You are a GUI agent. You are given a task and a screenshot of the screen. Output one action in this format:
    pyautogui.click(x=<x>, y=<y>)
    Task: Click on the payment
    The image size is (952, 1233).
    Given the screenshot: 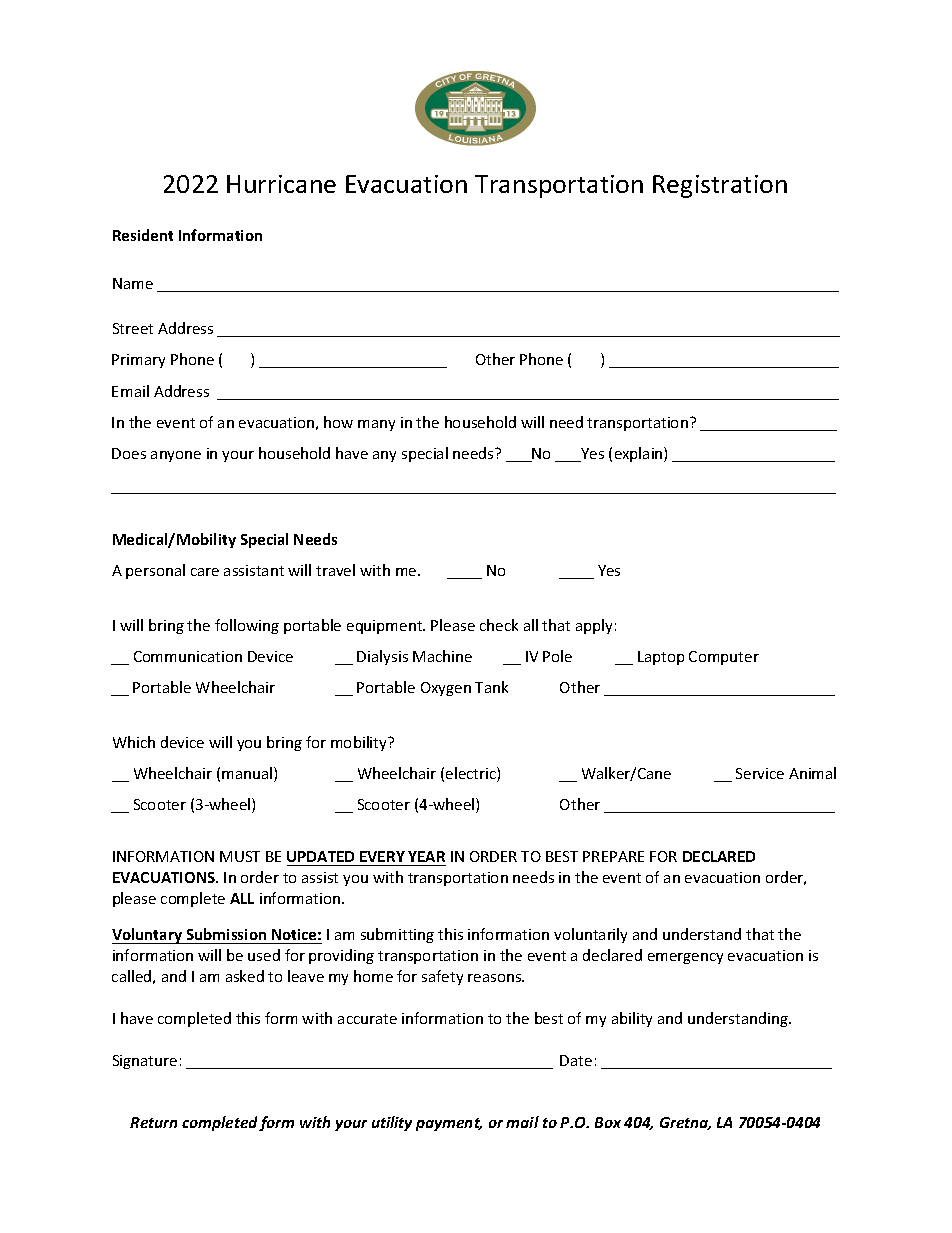 What is the action you would take?
    pyautogui.click(x=449, y=1124)
